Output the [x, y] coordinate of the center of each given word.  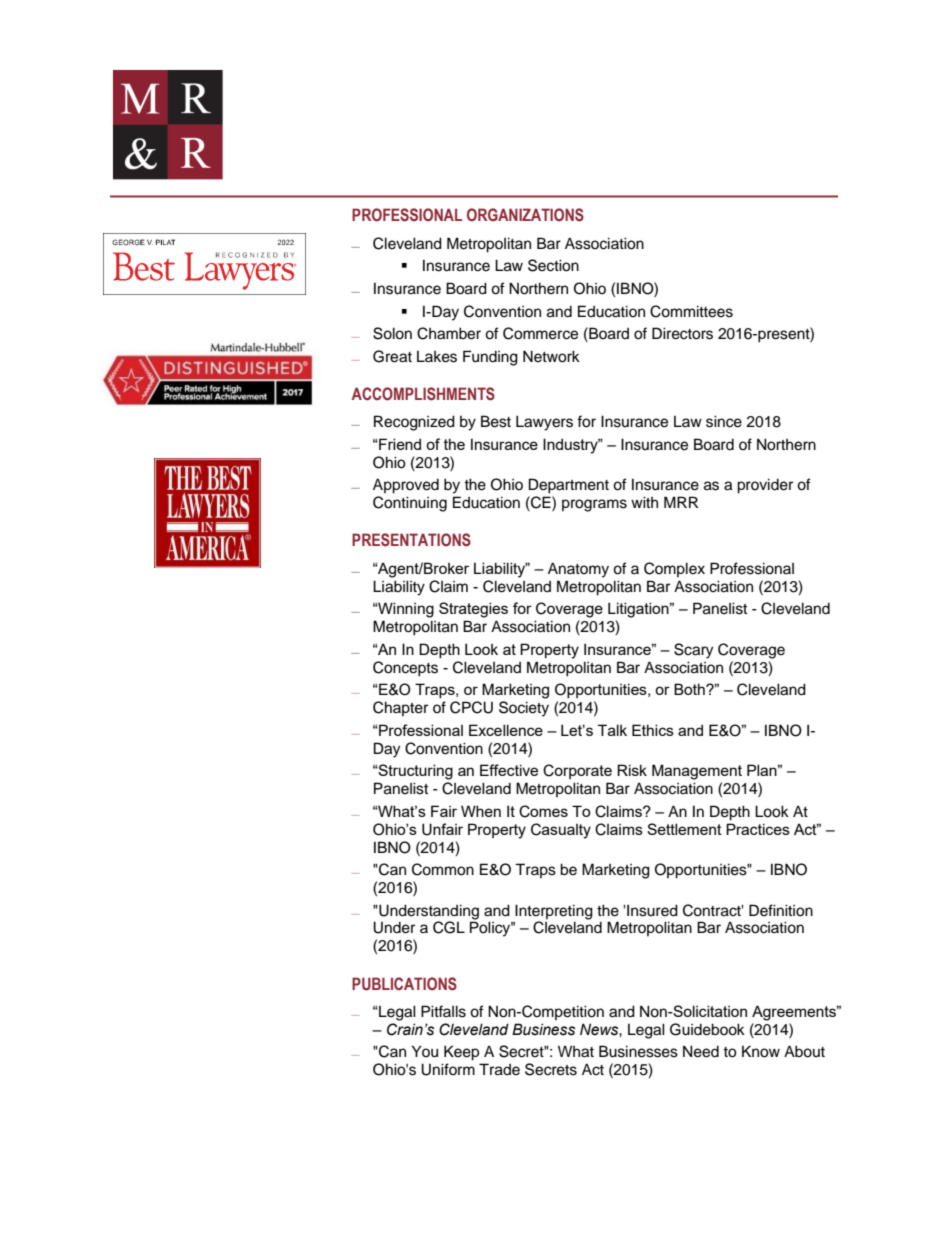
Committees [691, 311]
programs [594, 505]
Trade [499, 1069]
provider [765, 486]
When [481, 811]
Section [553, 265]
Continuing [410, 504]
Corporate [577, 771]
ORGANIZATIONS [525, 214]
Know [761, 1051]
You [425, 1051]
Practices [758, 829]
